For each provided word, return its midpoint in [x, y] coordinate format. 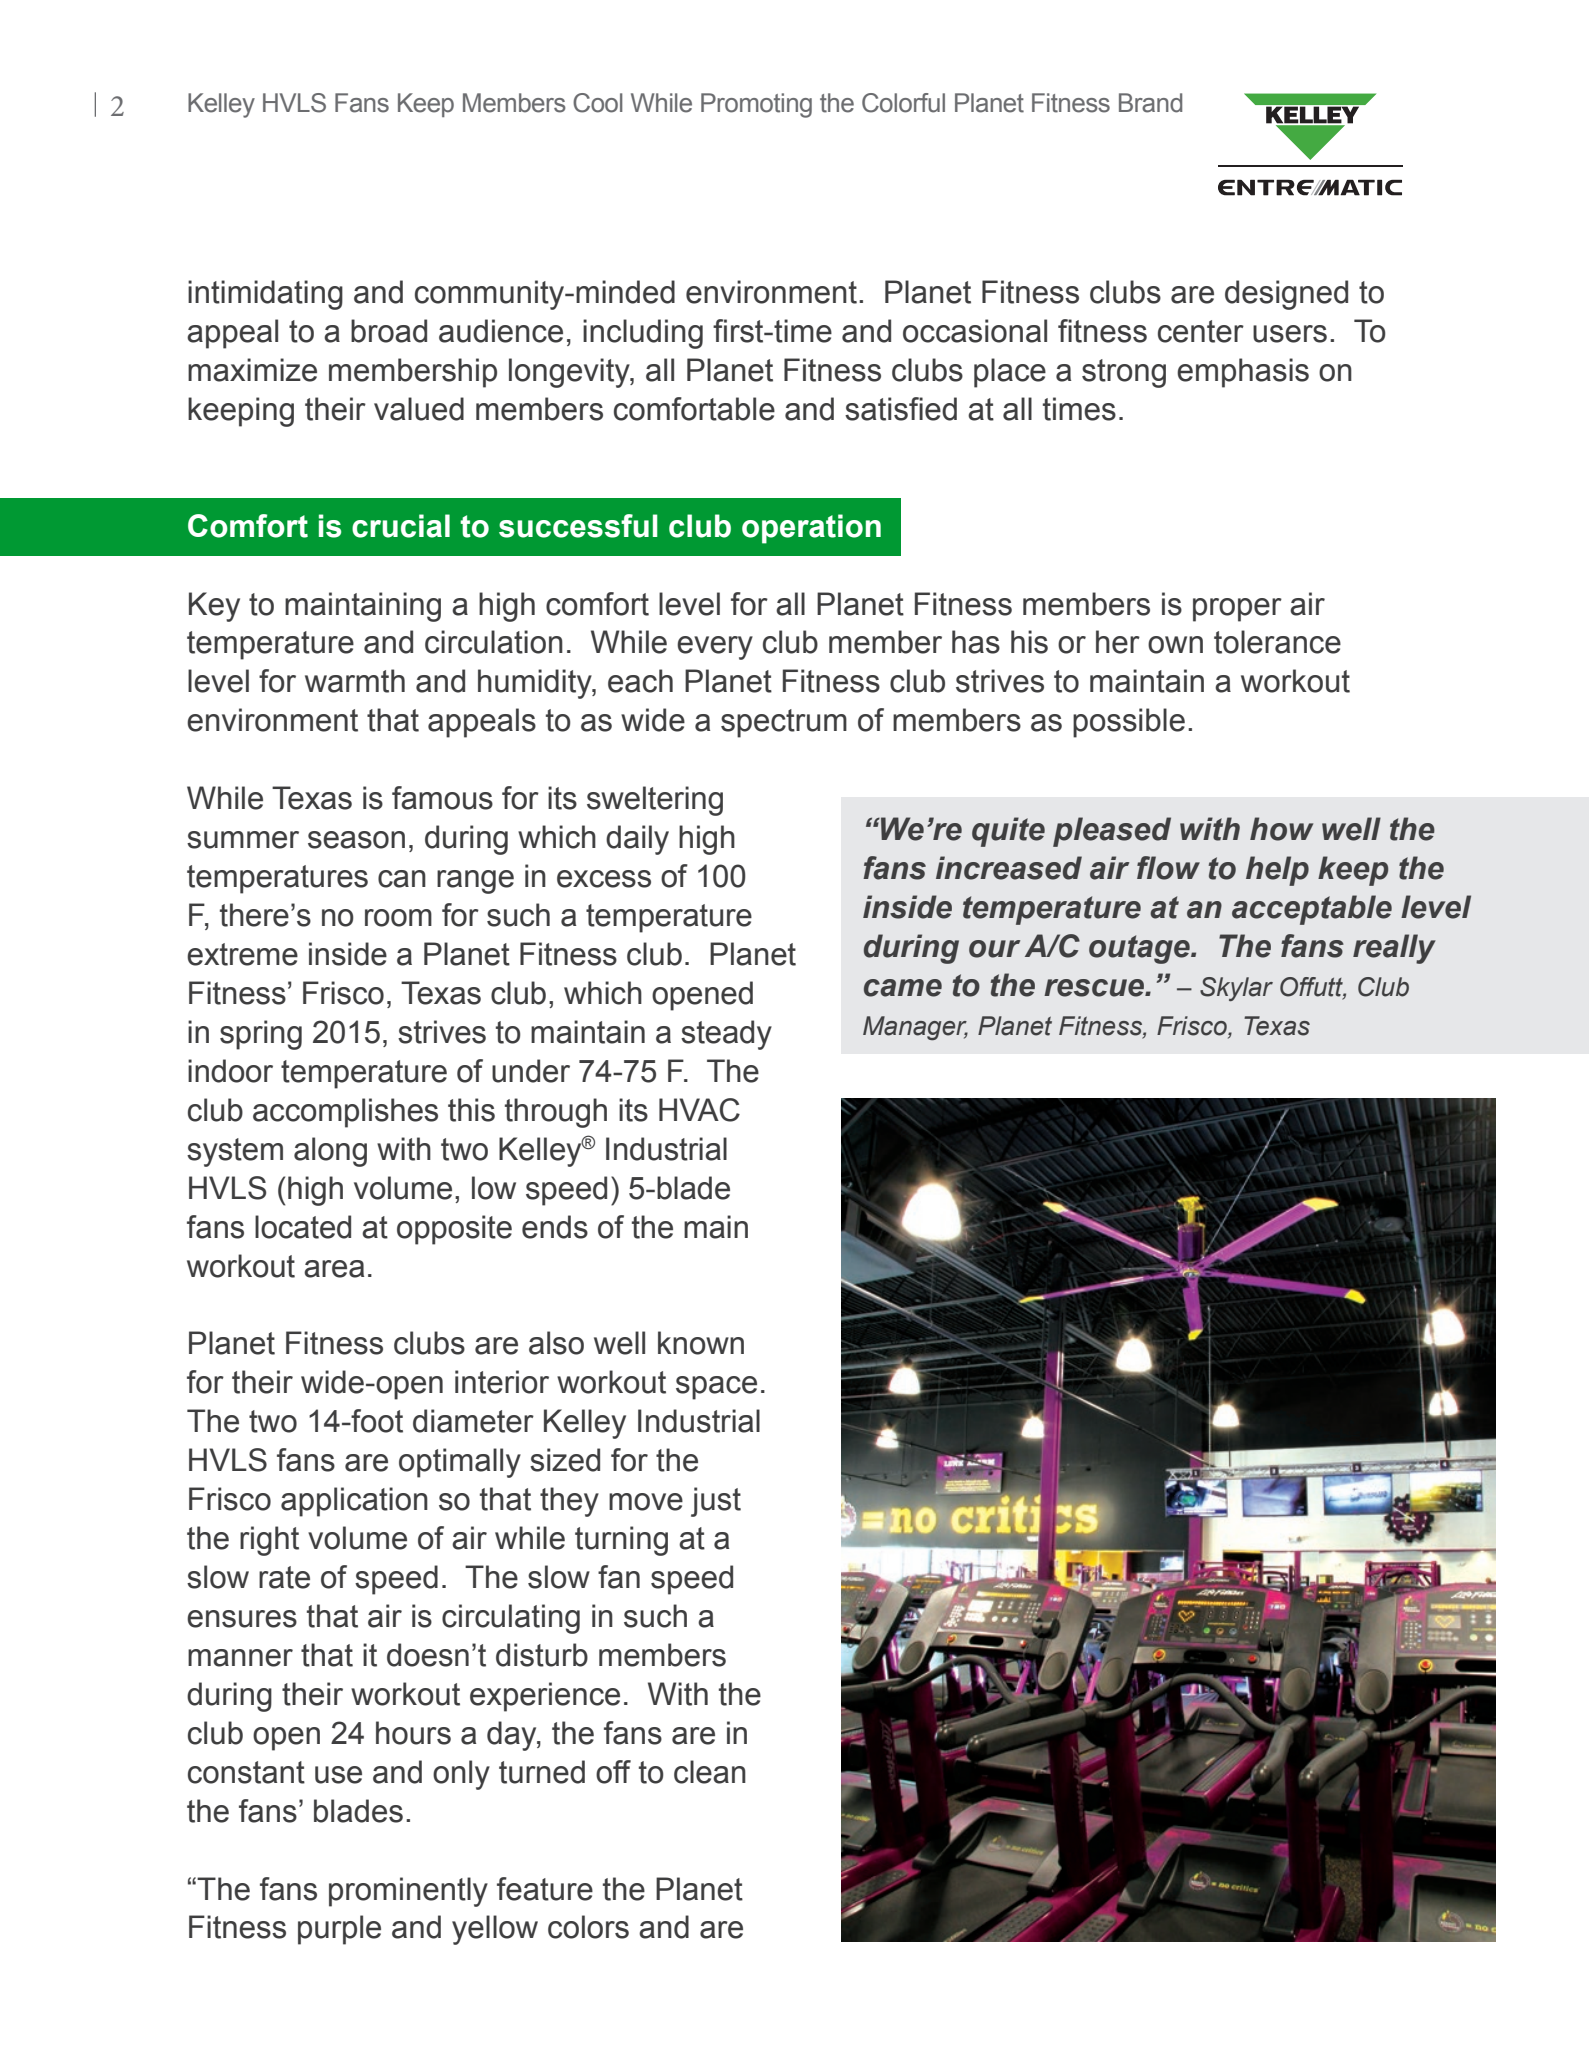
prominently [408, 1892]
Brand [1150, 103]
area [334, 1269]
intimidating [265, 295]
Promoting [756, 105]
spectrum [784, 723]
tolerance [1277, 642]
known [701, 1343]
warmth [355, 681]
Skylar [1236, 989]
